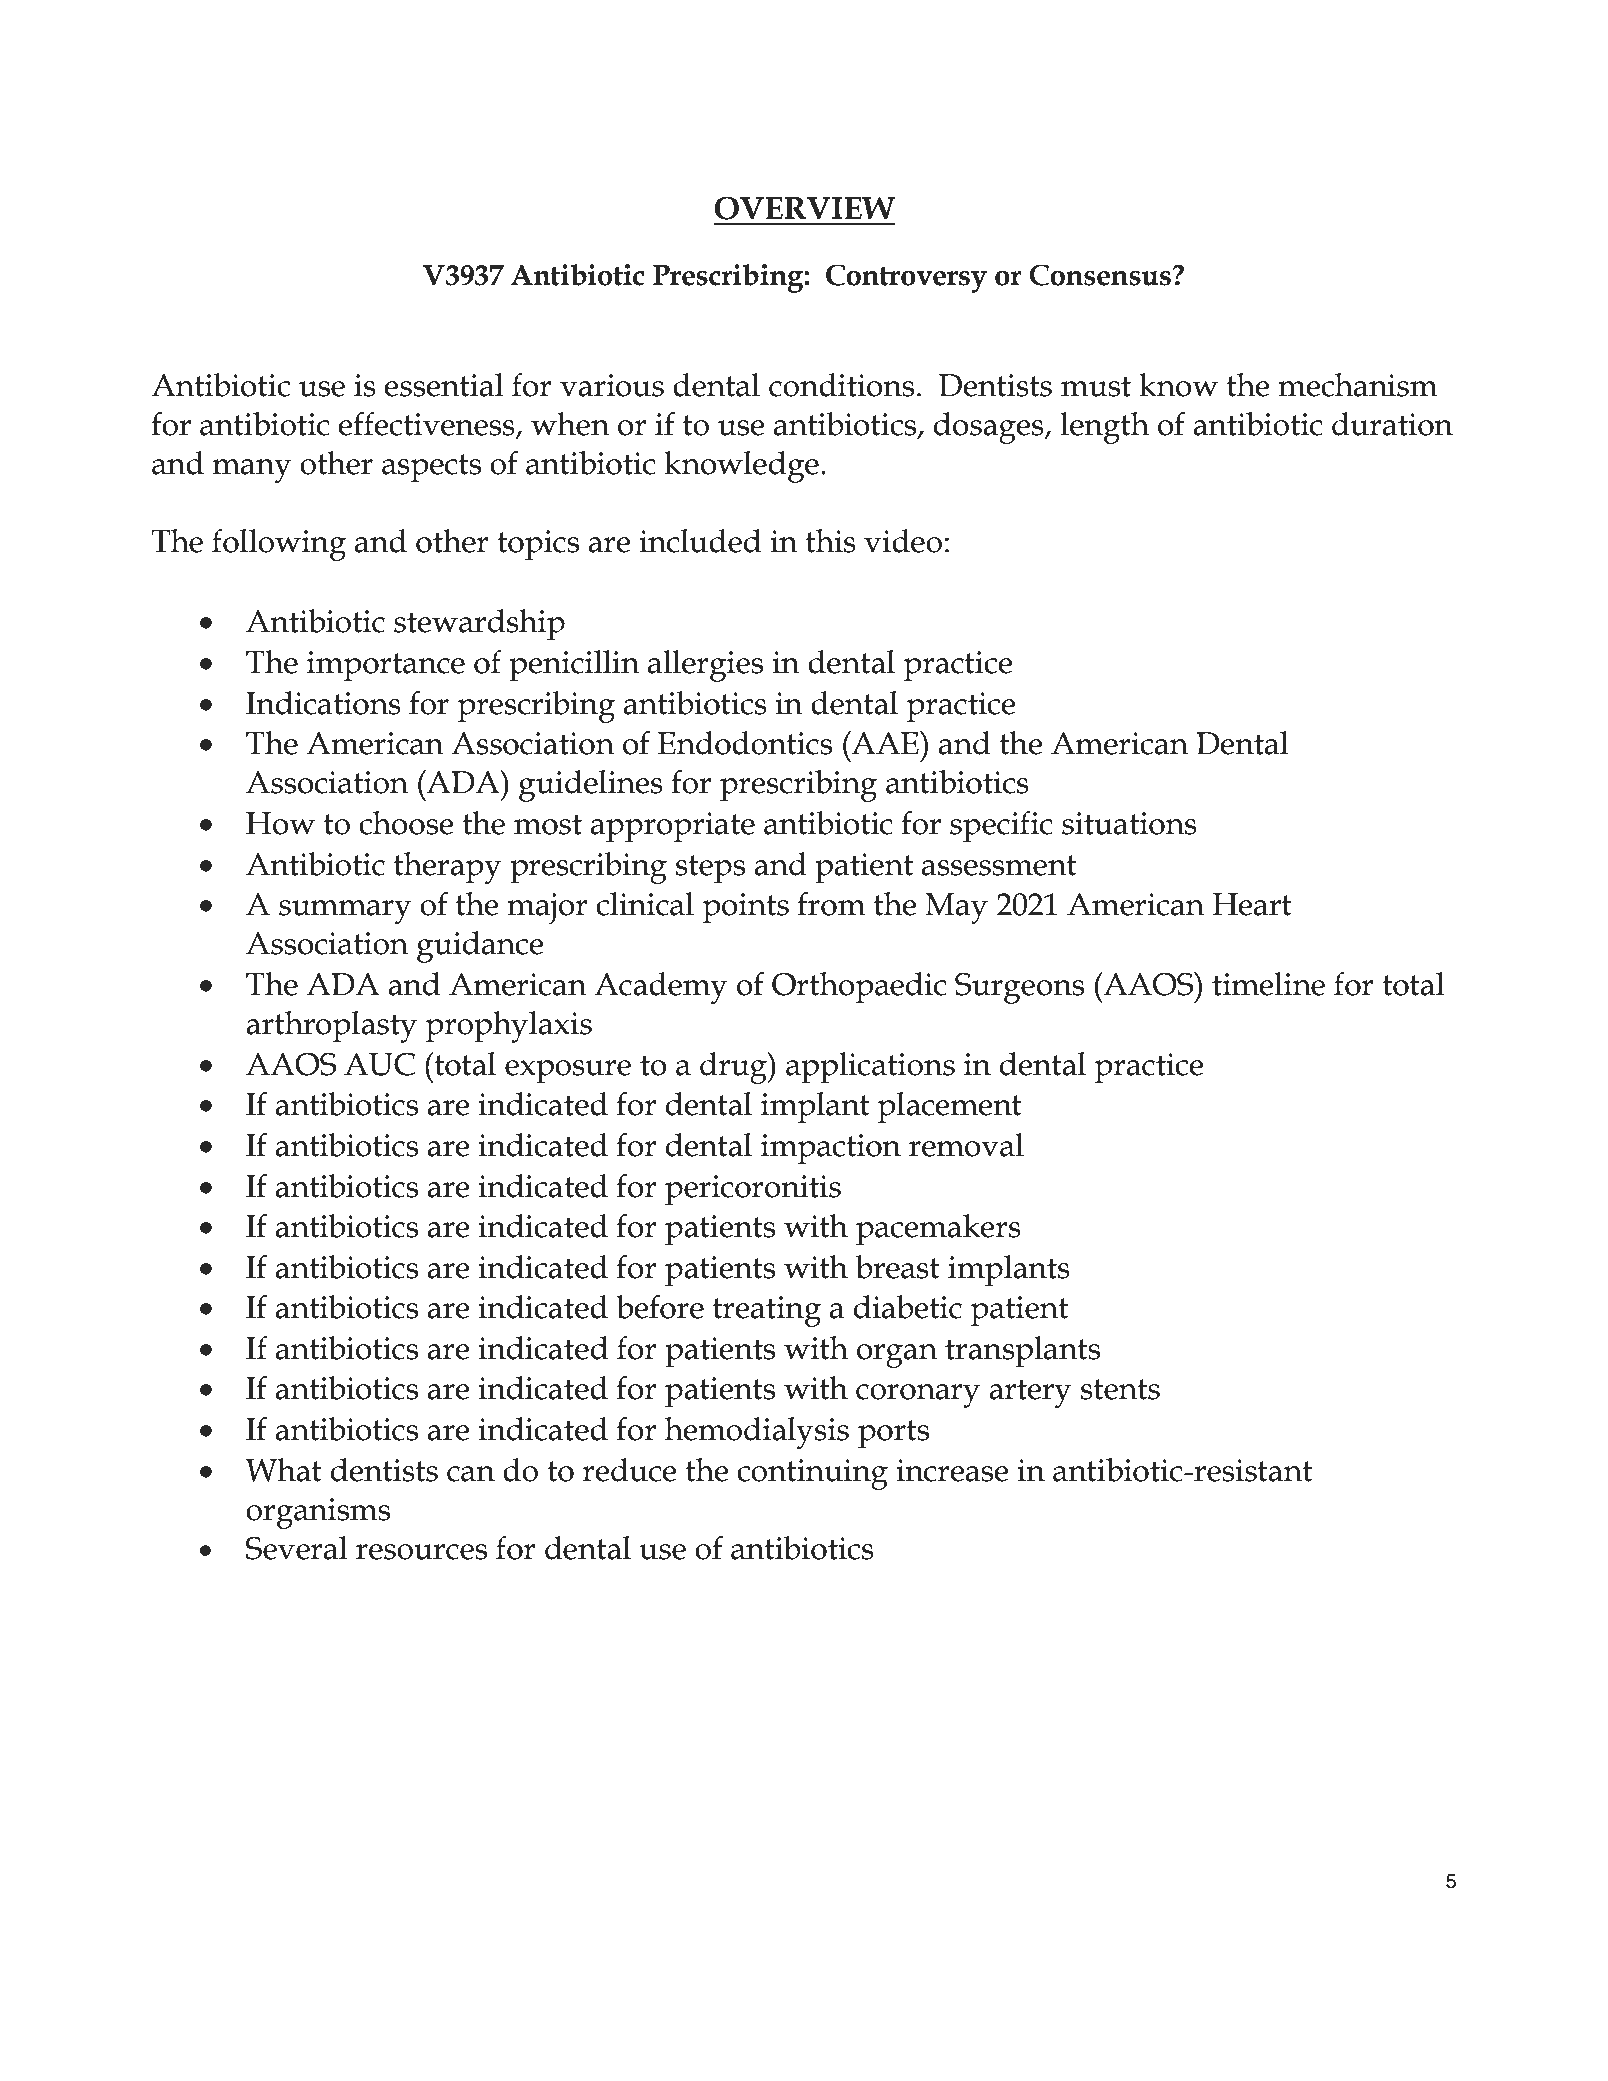 The image size is (1608, 2081). Describe the element at coordinates (812, 1474) in the document. I see `continuing` at that location.
